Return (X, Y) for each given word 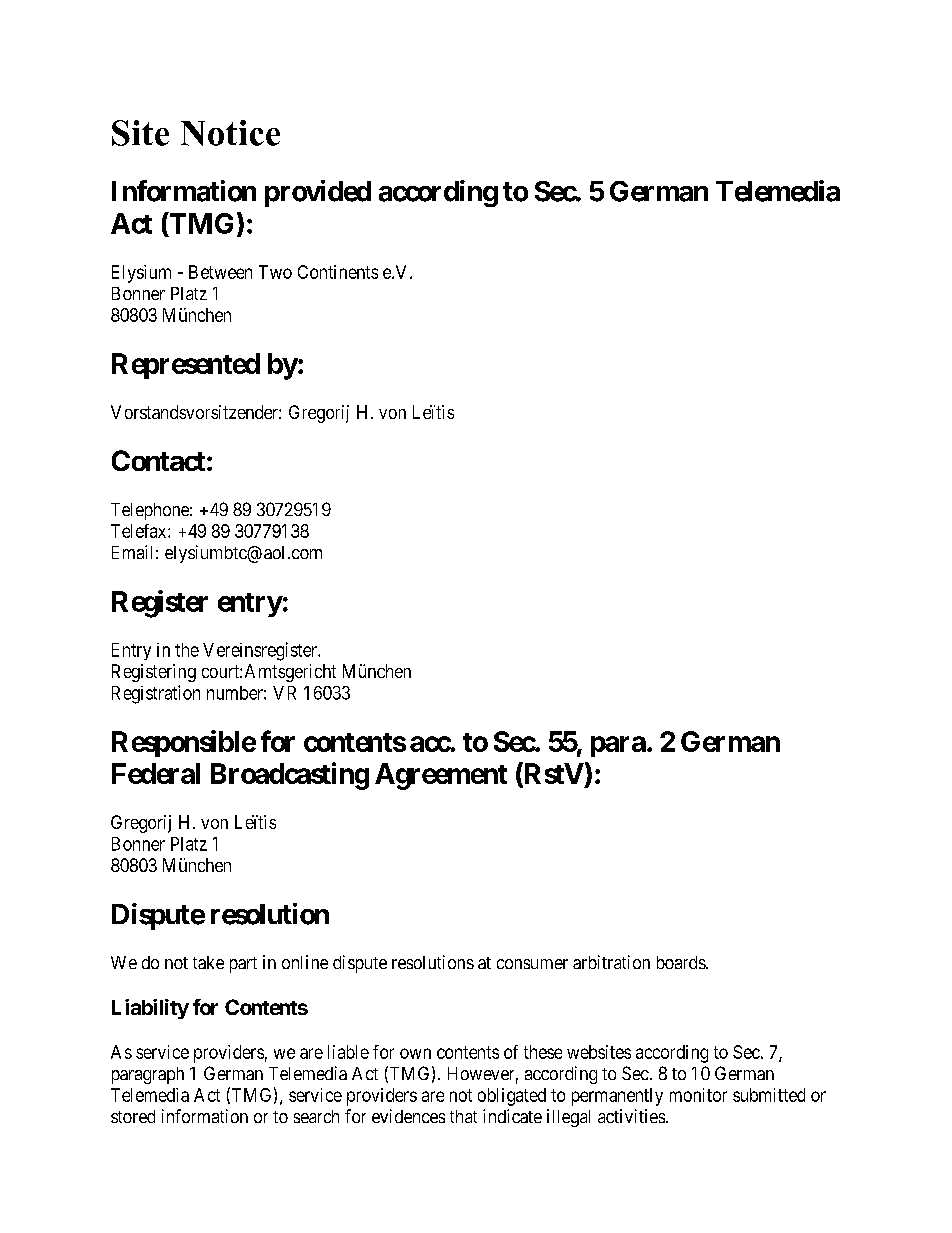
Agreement (441, 776)
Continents (338, 272)
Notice (230, 133)
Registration (156, 694)
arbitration (611, 962)
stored (133, 1116)
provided (318, 193)
